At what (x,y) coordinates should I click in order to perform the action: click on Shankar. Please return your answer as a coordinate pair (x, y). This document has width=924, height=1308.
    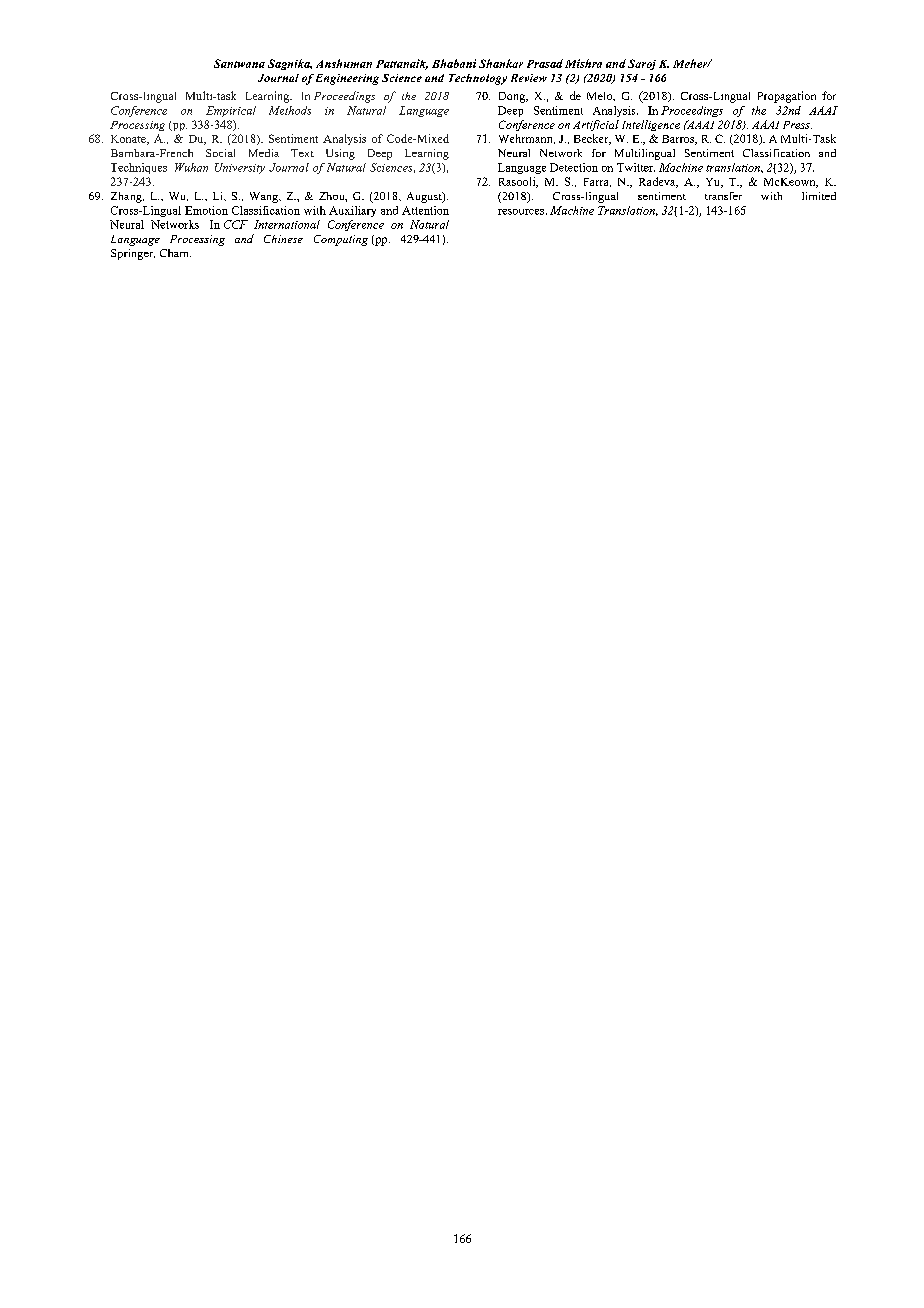
    Looking at the image, I should click on (501, 63).
